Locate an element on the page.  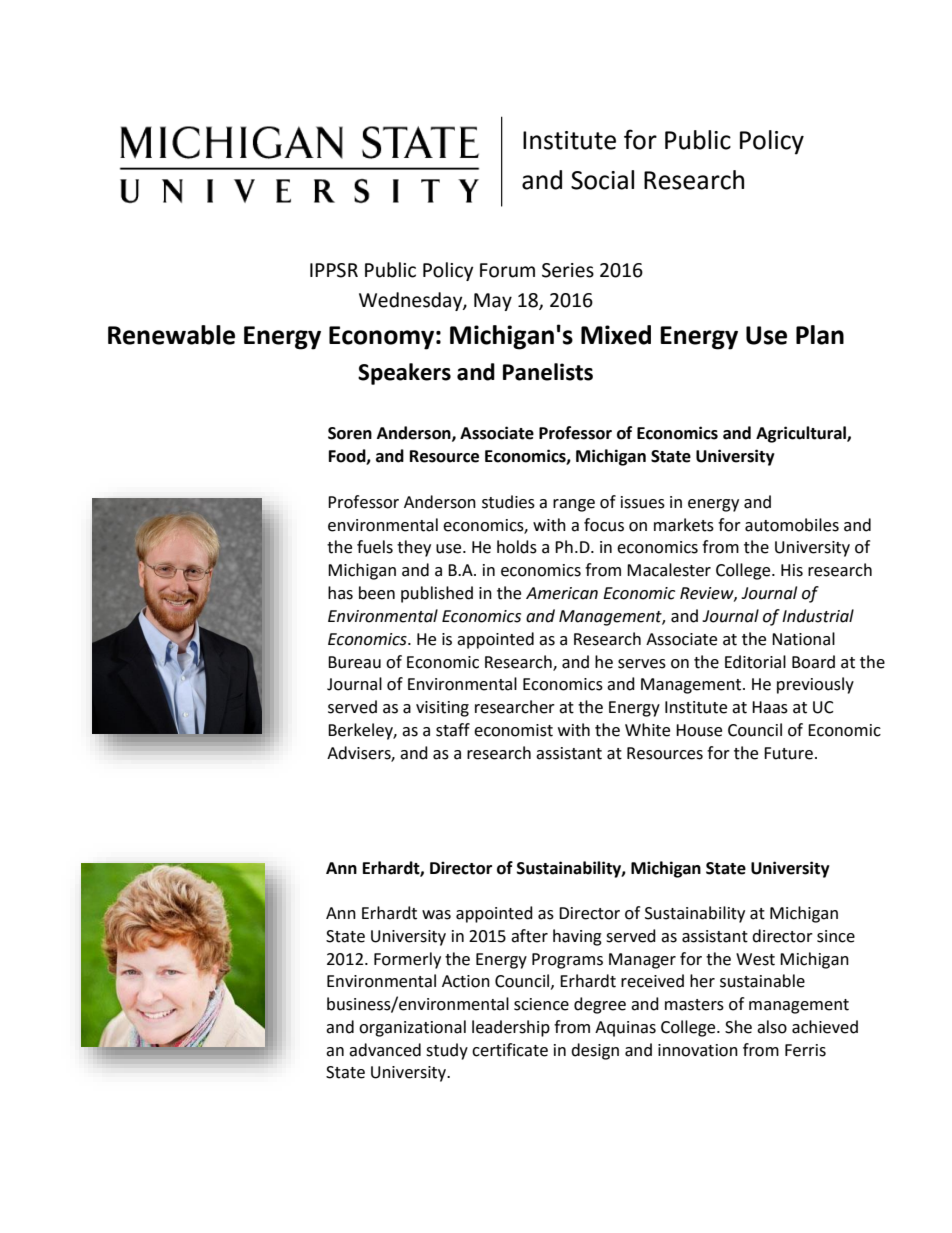
automobiles is located at coordinates (792, 525).
